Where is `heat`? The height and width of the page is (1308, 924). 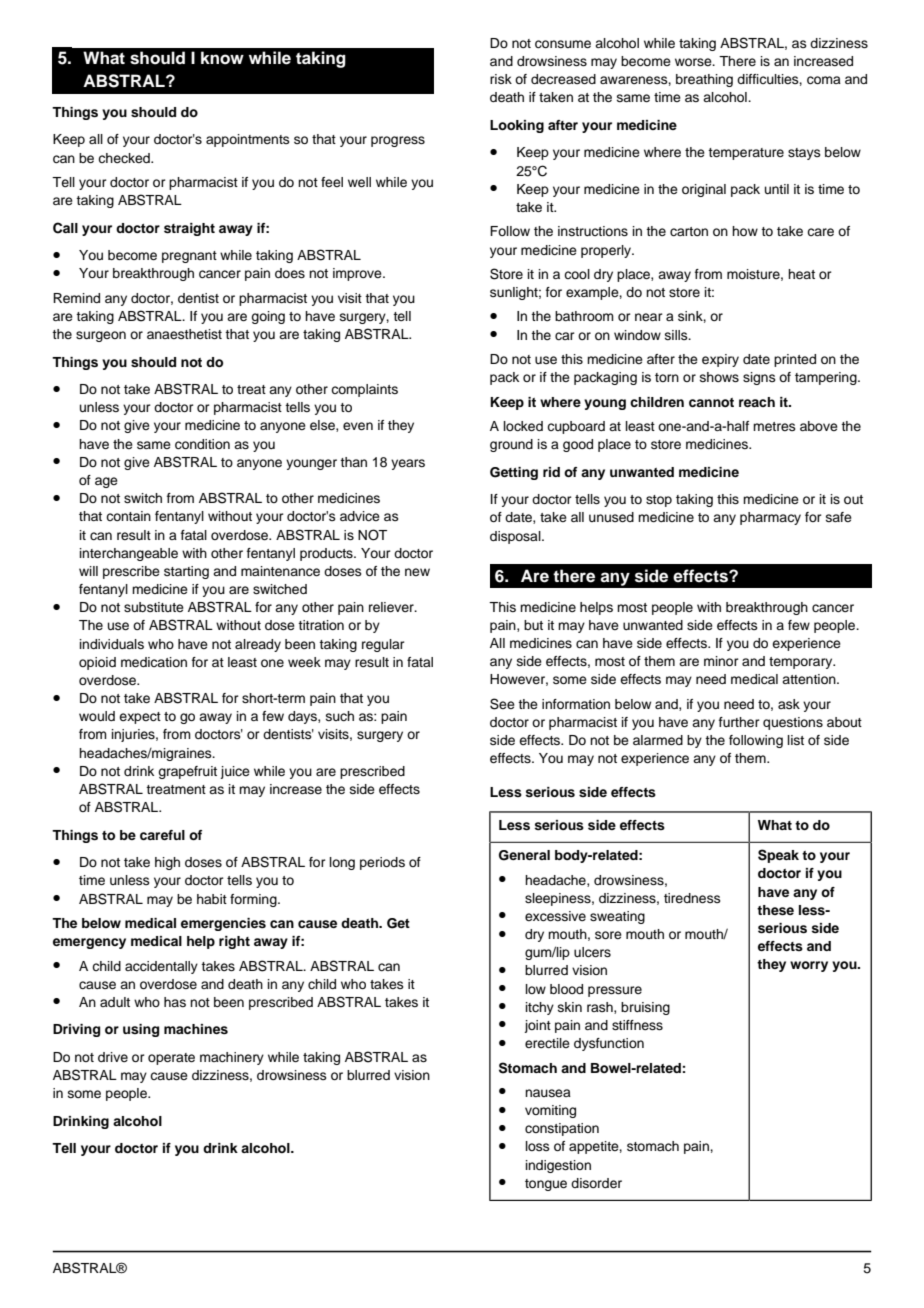 heat is located at coordinates (801, 274).
